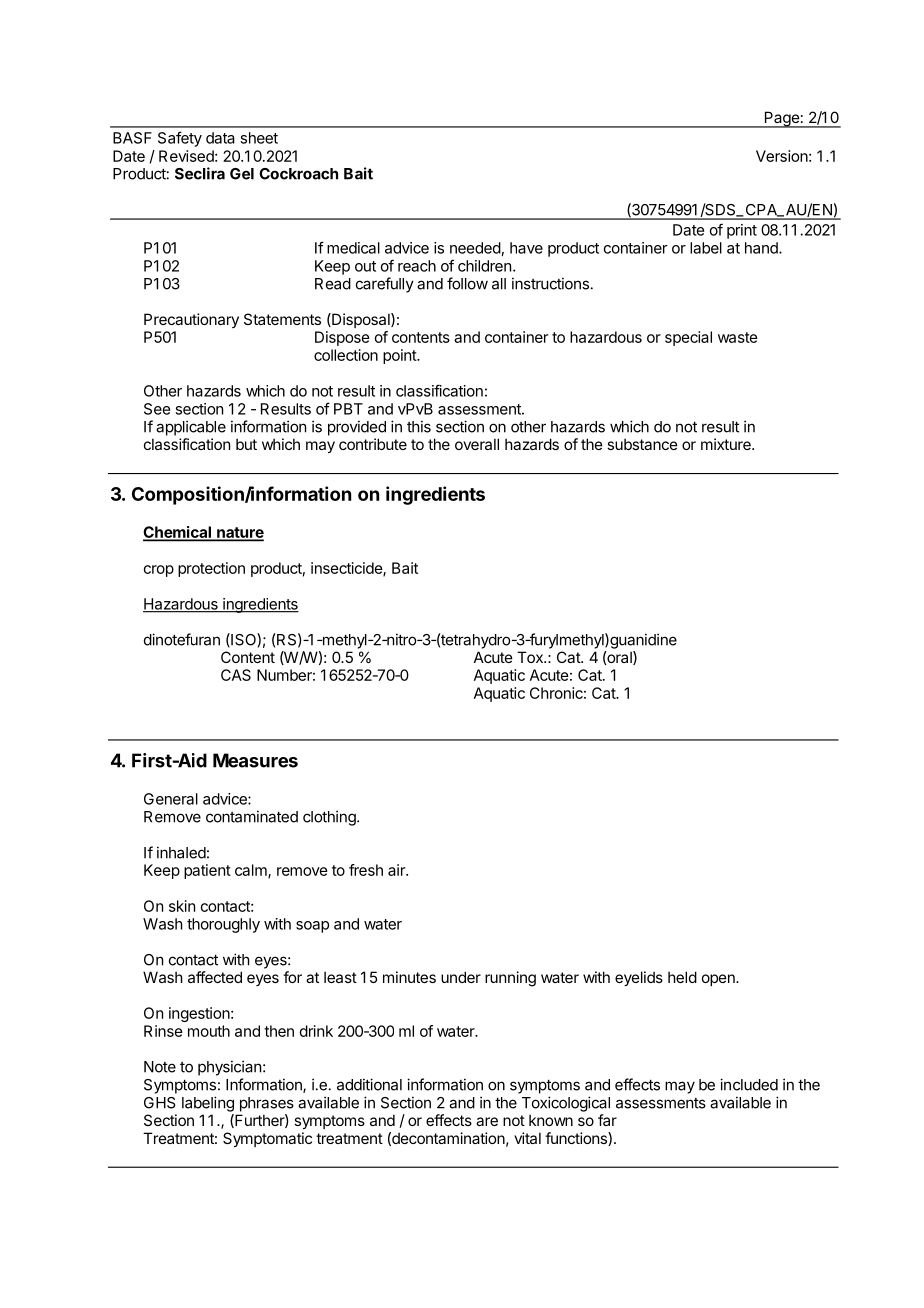  I want to click on phrases, so click(267, 1104).
